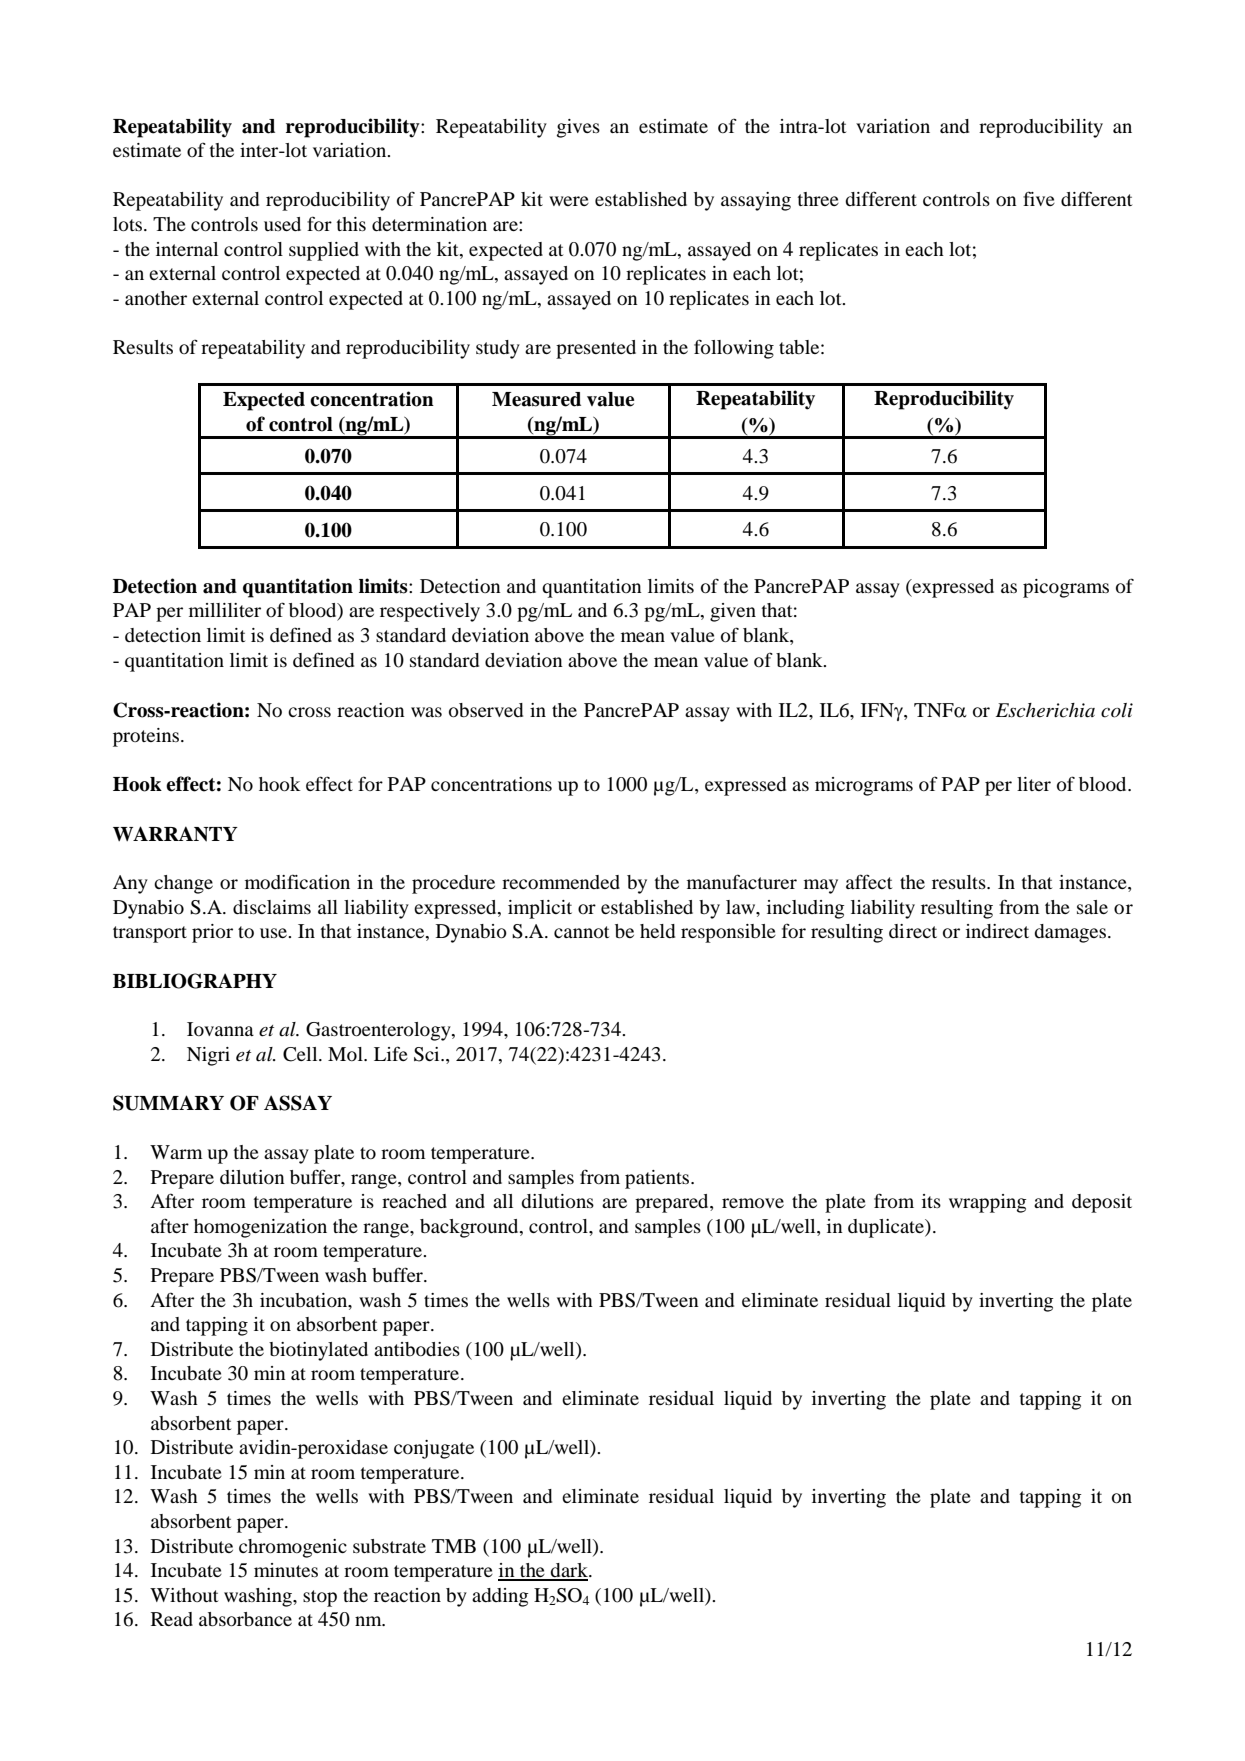  I want to click on sale, so click(1092, 907).
